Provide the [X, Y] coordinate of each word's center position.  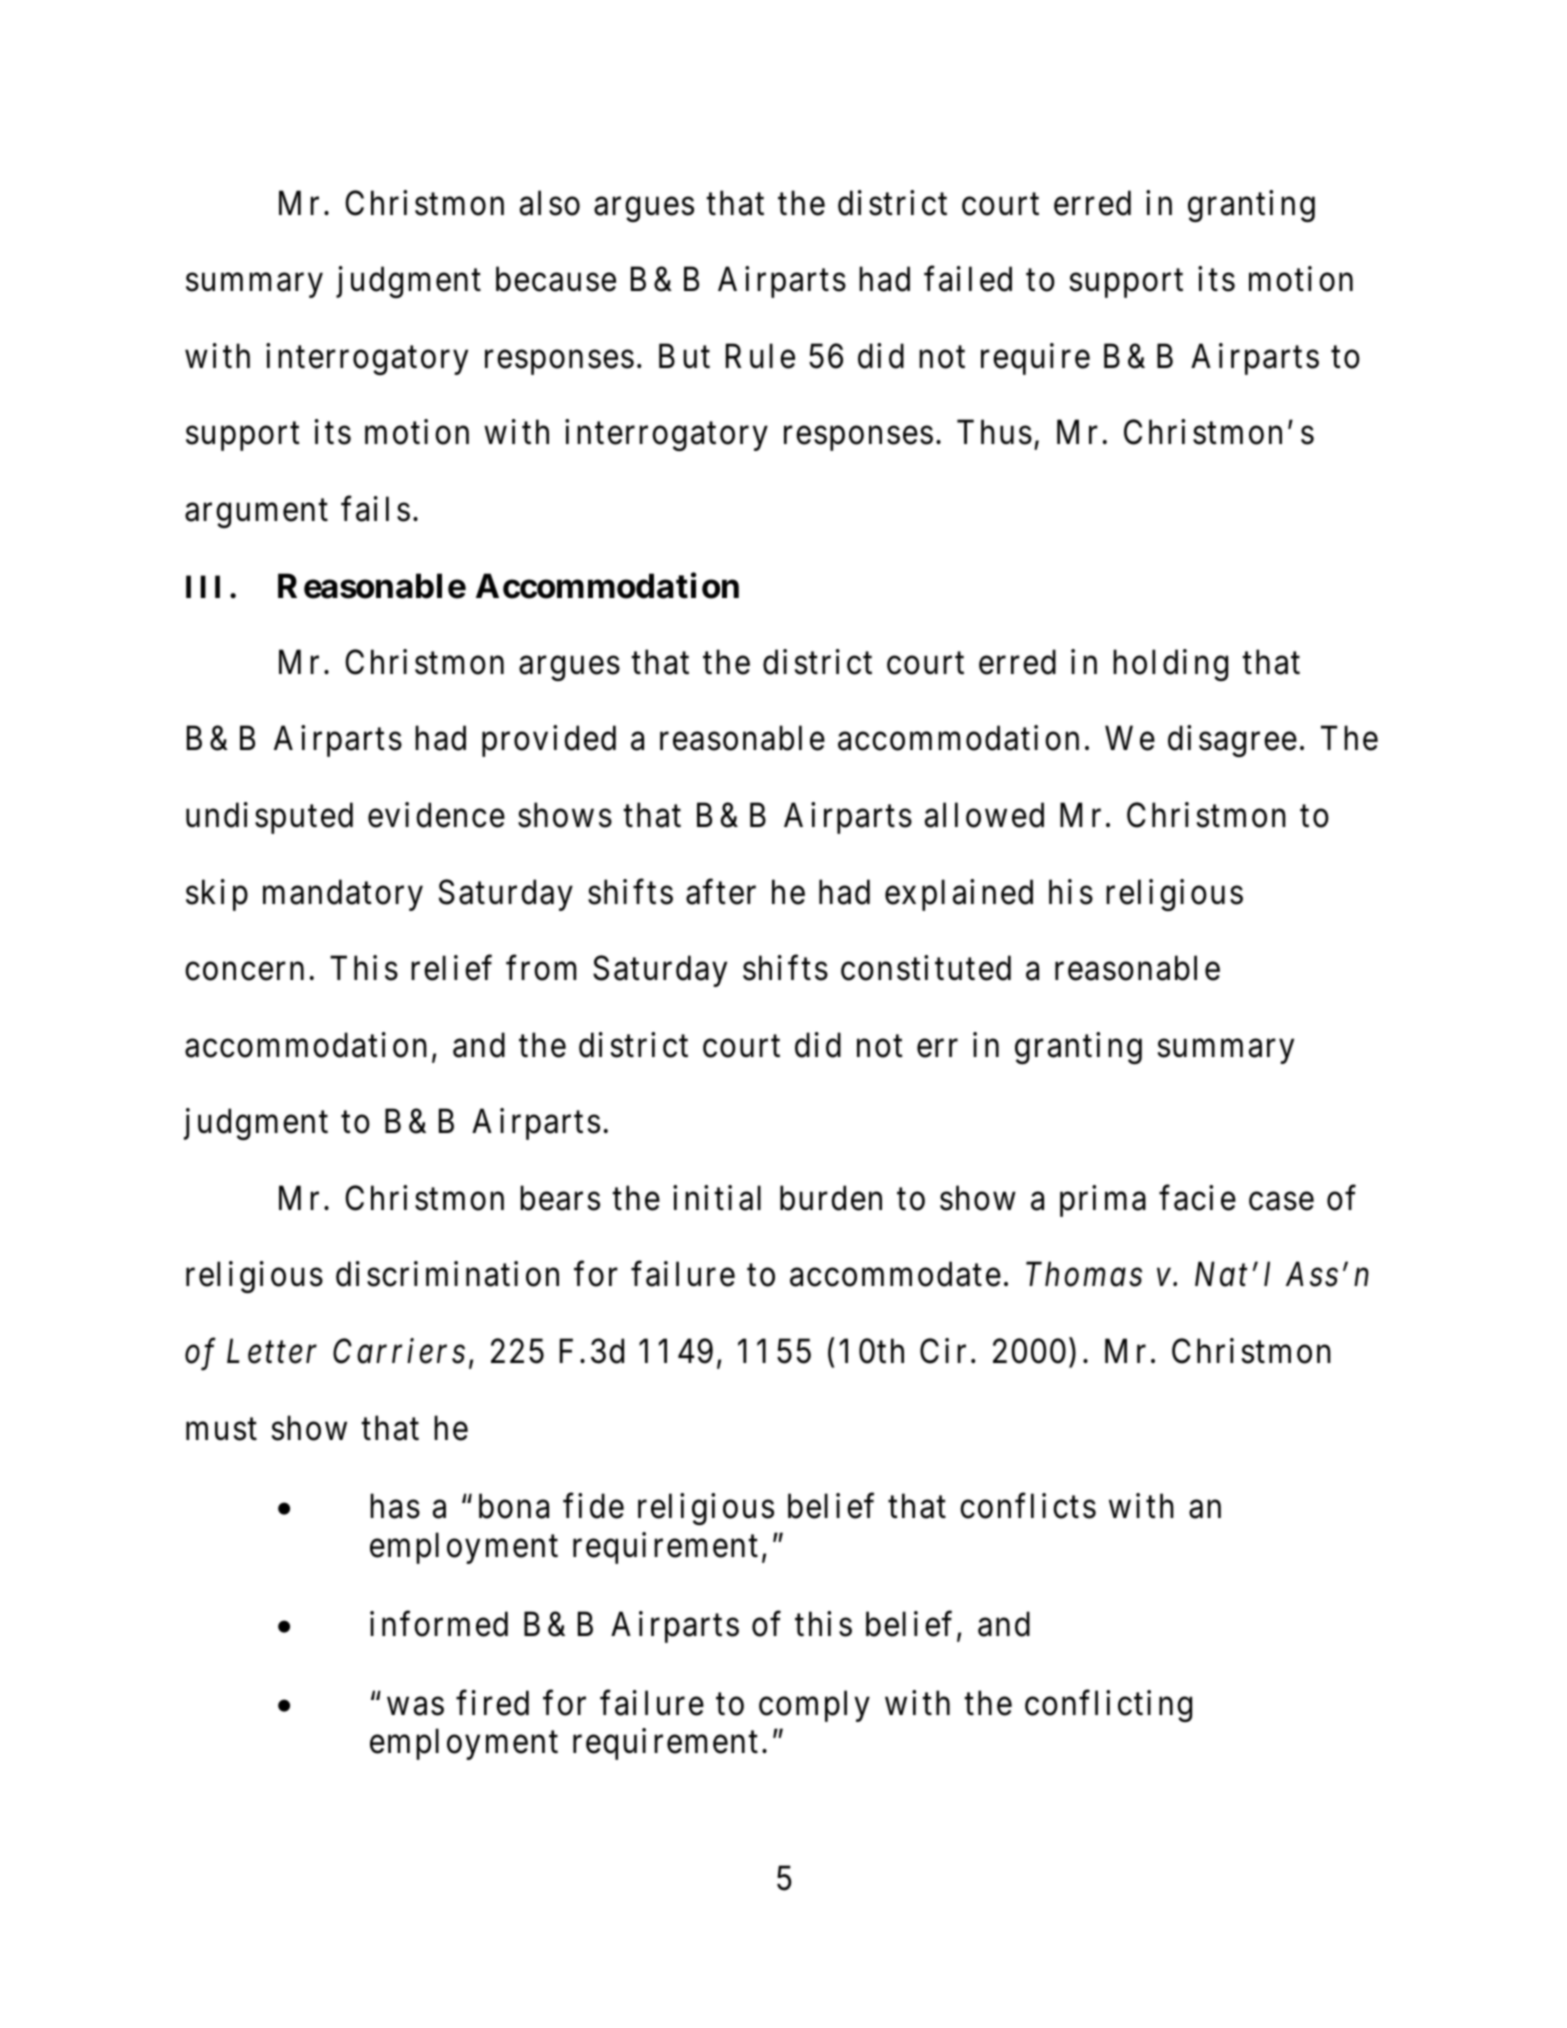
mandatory [343, 895]
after [721, 892]
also [550, 203]
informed [439, 1624]
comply [814, 1706]
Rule [760, 356]
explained [959, 895]
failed [968, 279]
